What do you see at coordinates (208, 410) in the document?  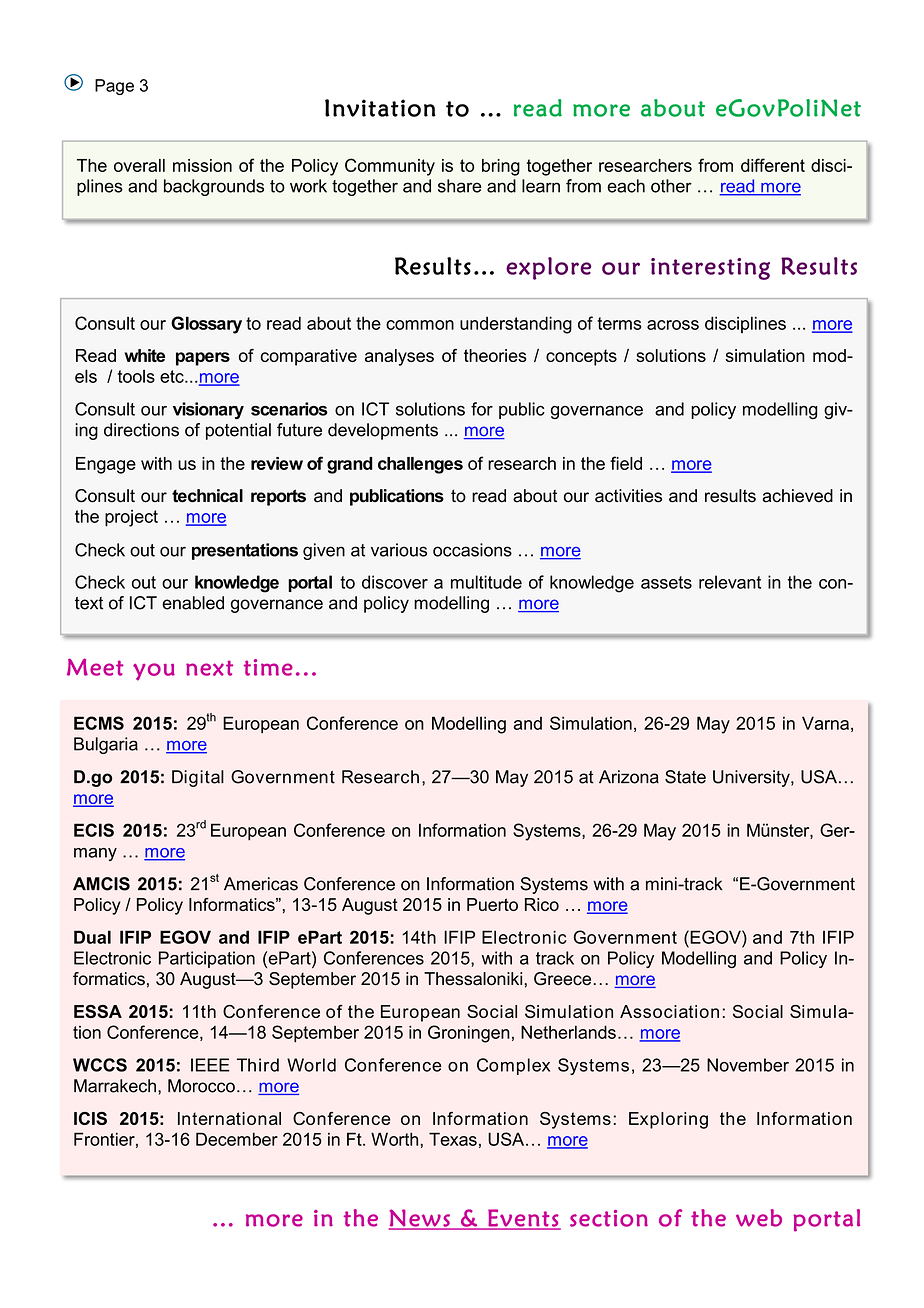 I see `visionary` at bounding box center [208, 410].
